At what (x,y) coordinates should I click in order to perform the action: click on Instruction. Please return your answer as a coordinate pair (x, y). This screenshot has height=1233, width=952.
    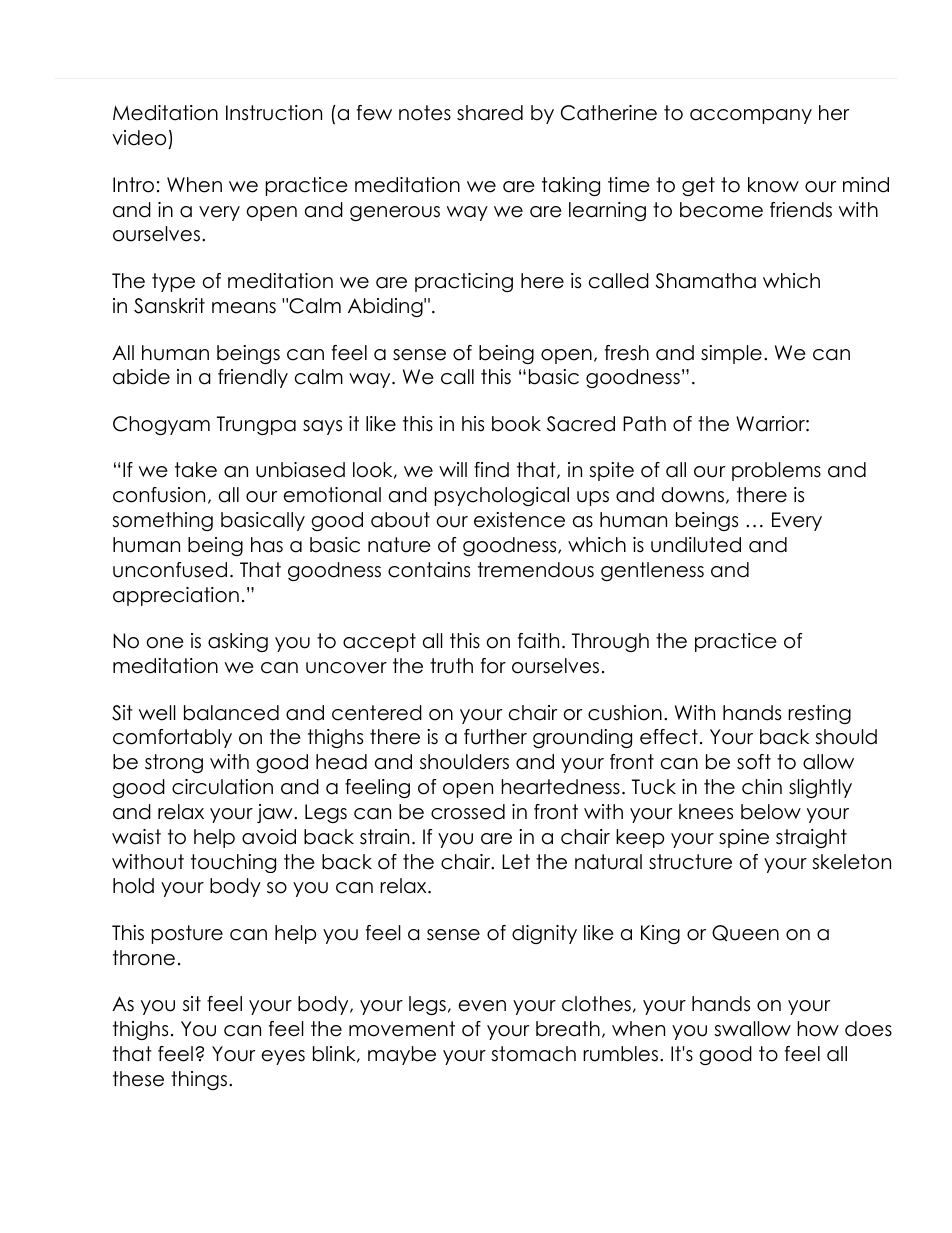
    Looking at the image, I should click on (274, 113).
